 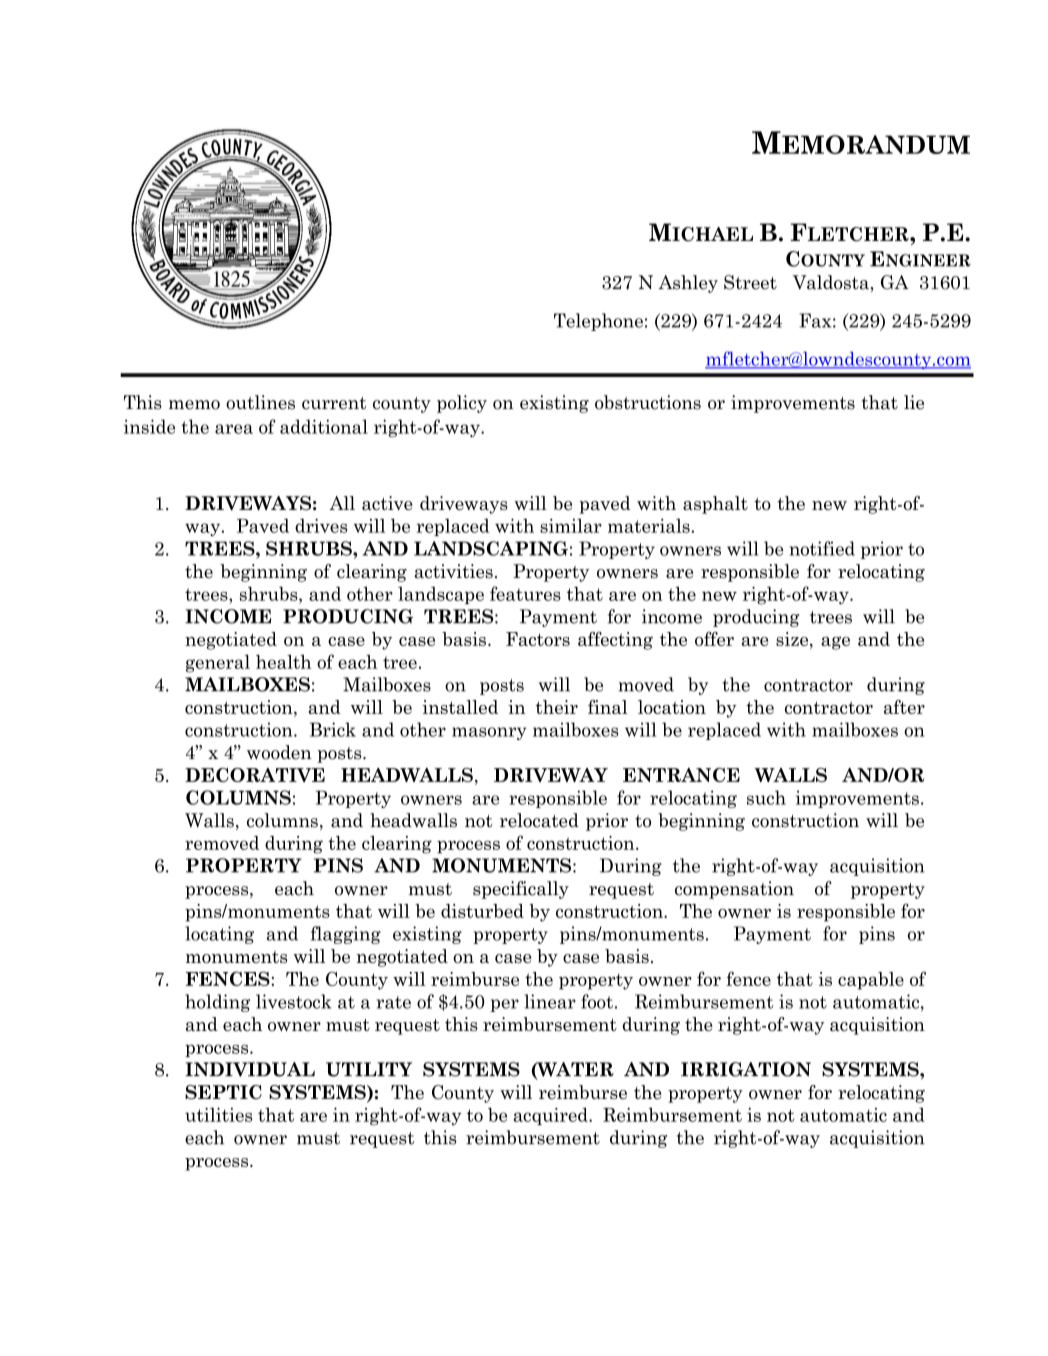 I want to click on DECORATIVE, so click(x=255, y=775).
